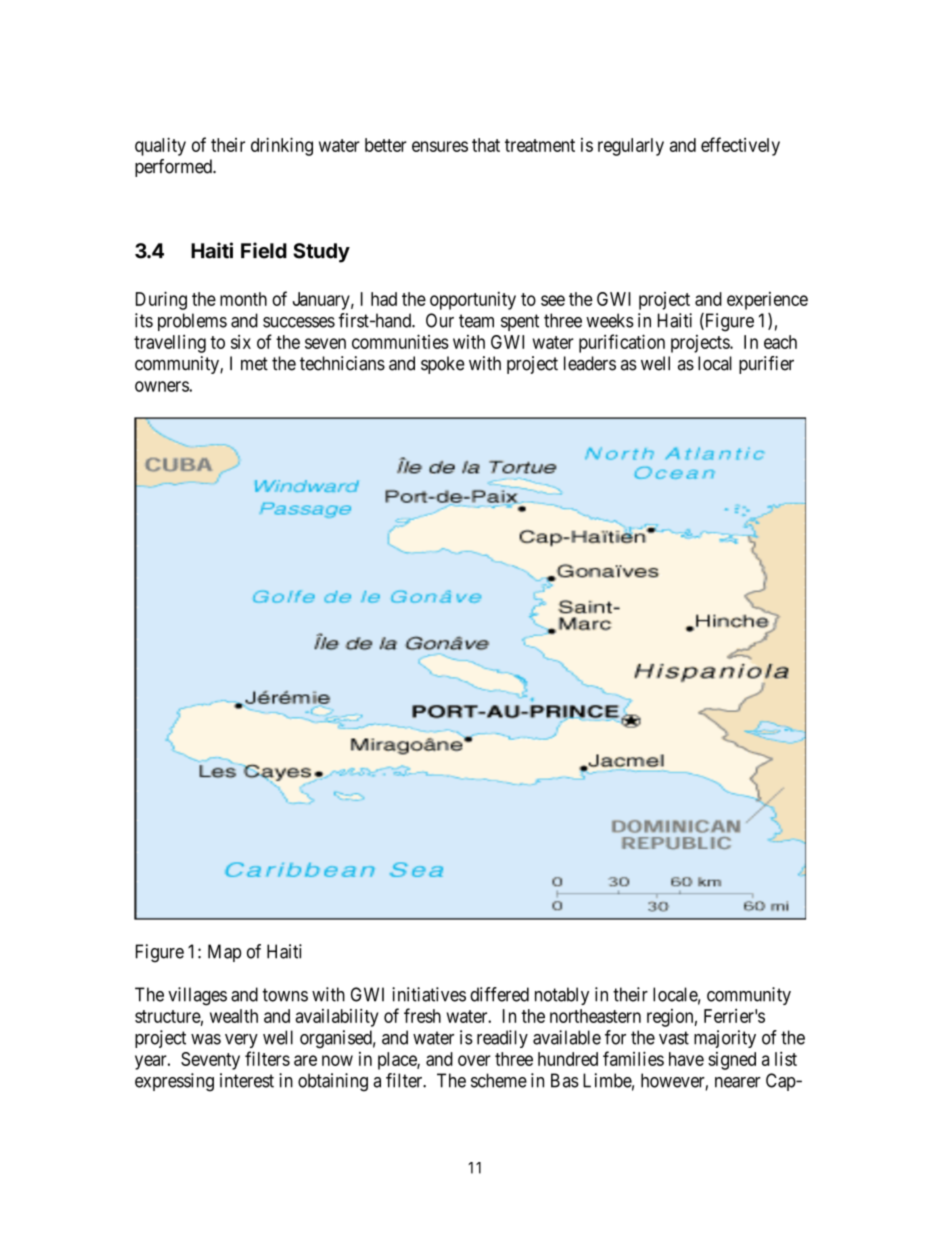 The image size is (952, 1233). What do you see at coordinates (174, 168) in the image?
I see `performed` at bounding box center [174, 168].
